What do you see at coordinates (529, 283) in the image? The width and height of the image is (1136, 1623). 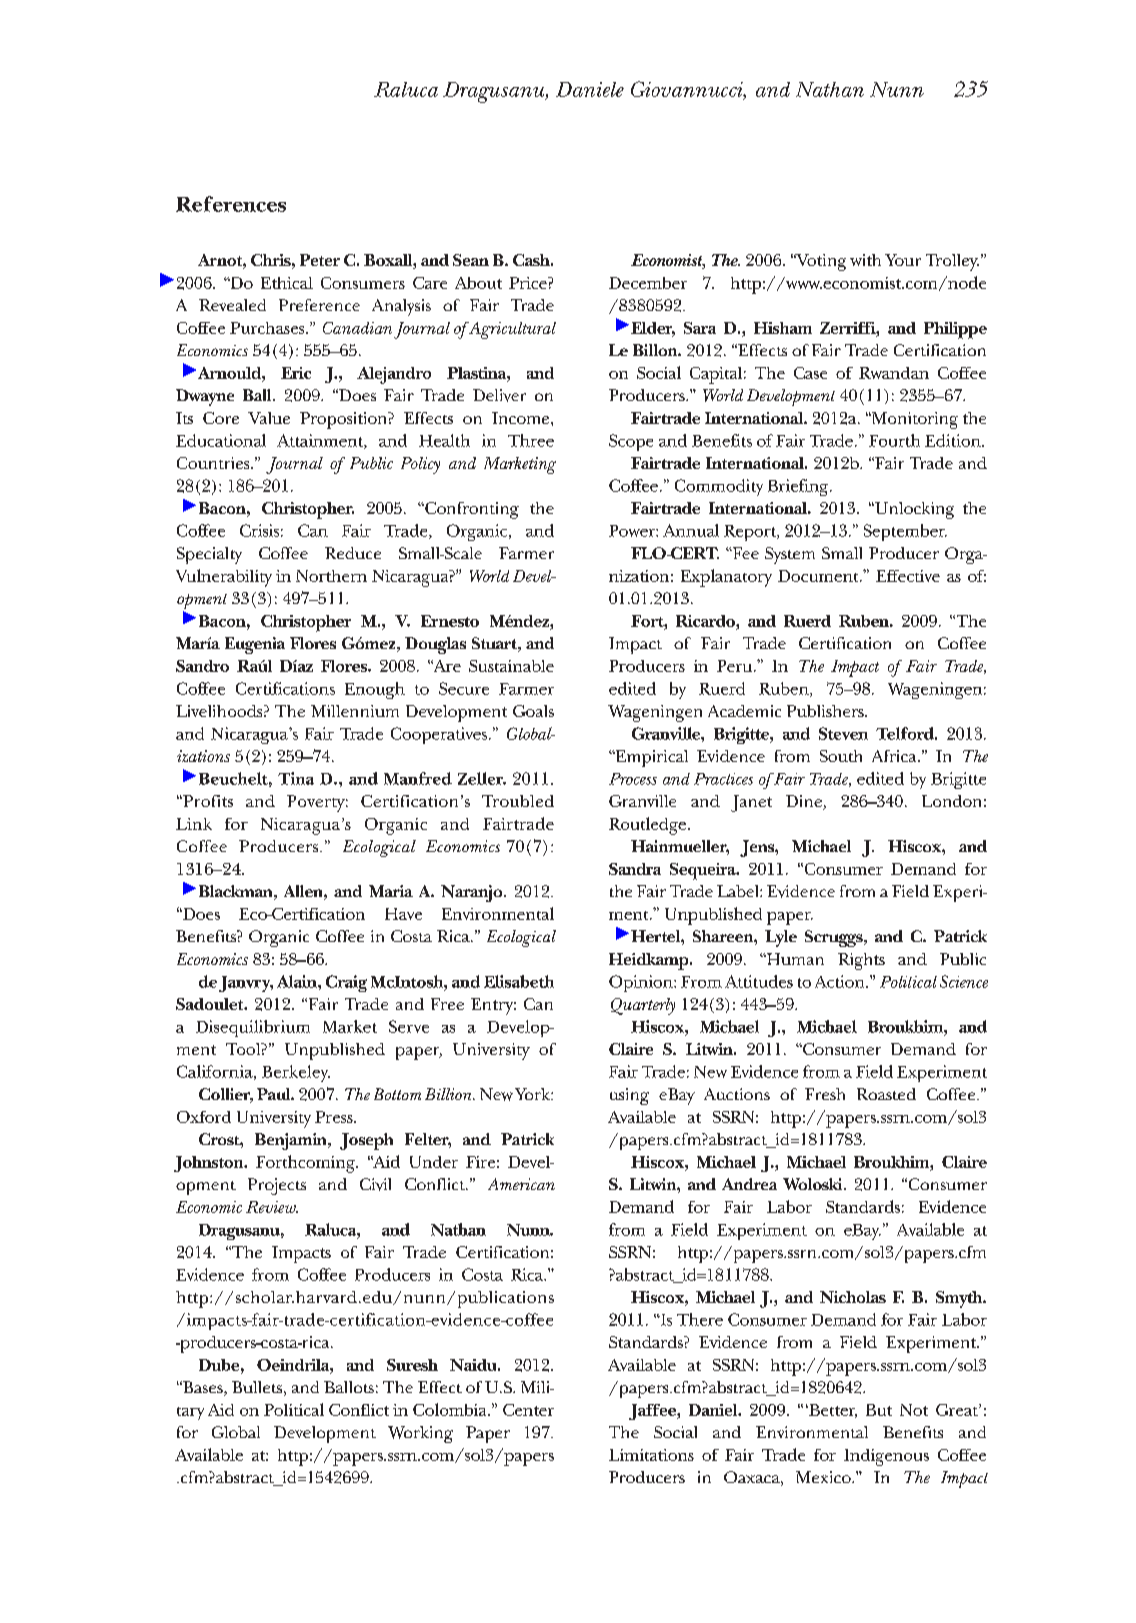 I see `Price` at bounding box center [529, 283].
